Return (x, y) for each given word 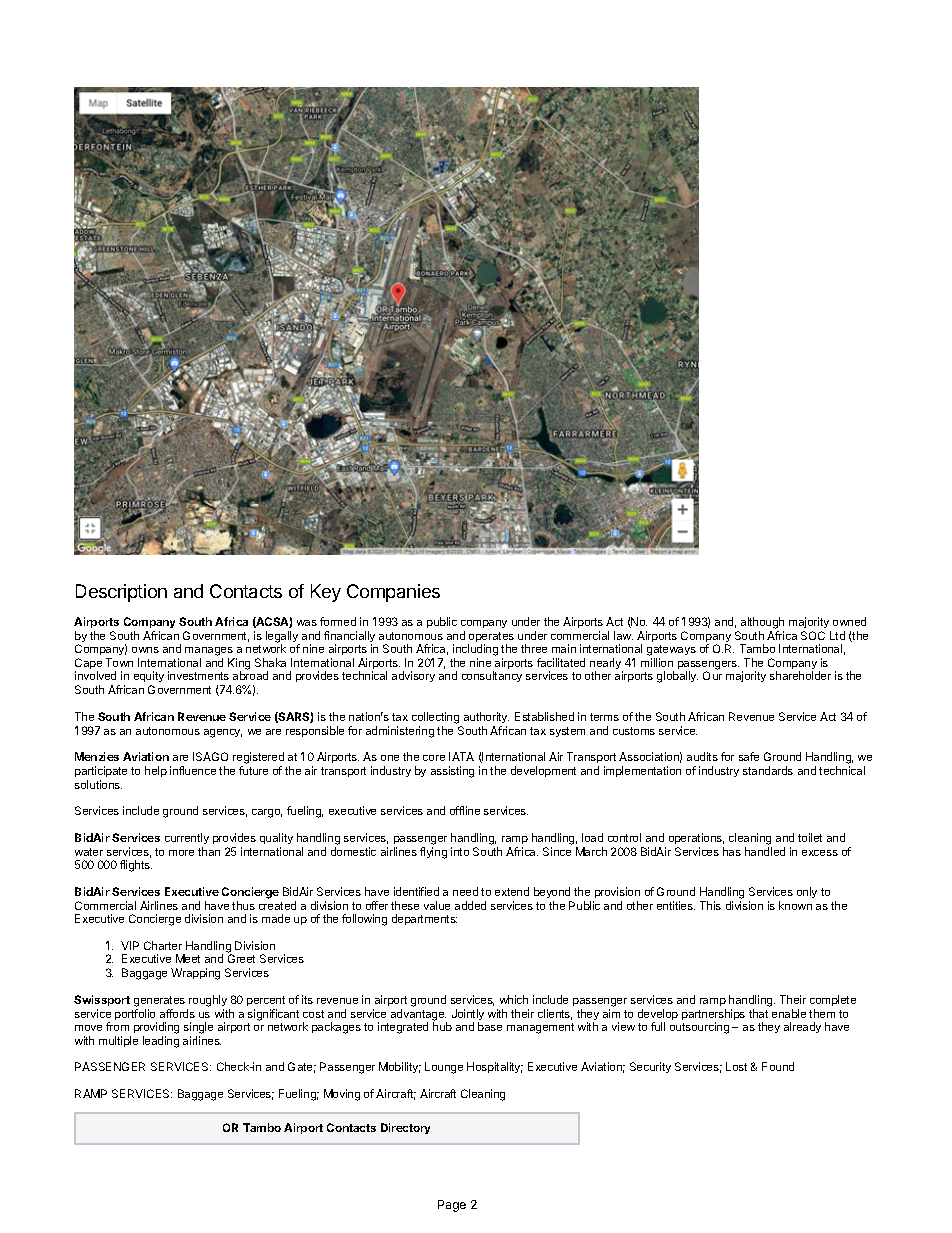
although (762, 624)
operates (491, 638)
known (795, 905)
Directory (405, 1128)
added (470, 905)
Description (121, 593)
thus (243, 905)
